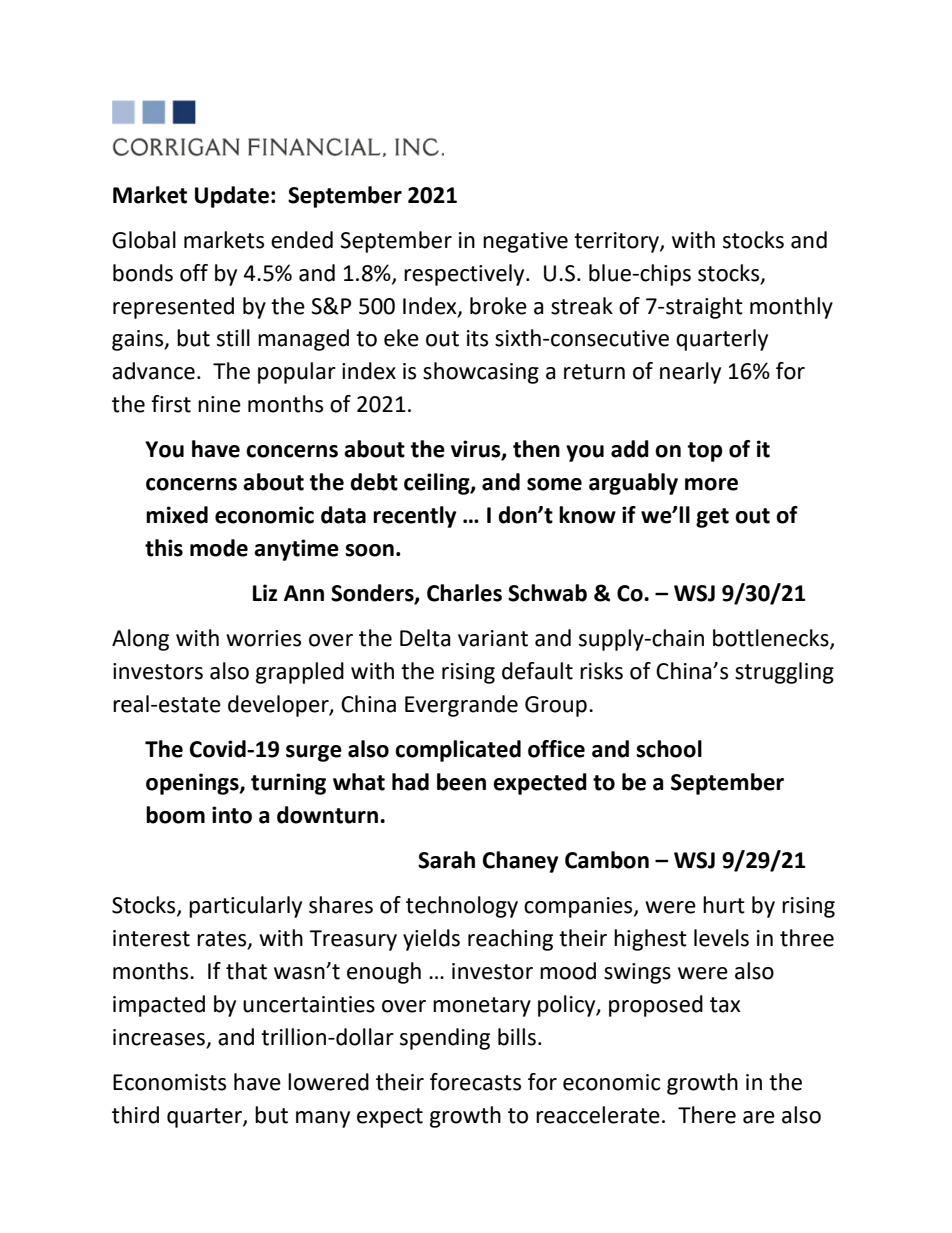 Image resolution: width=952 pixels, height=1233 pixels. I want to click on mixed, so click(177, 515).
